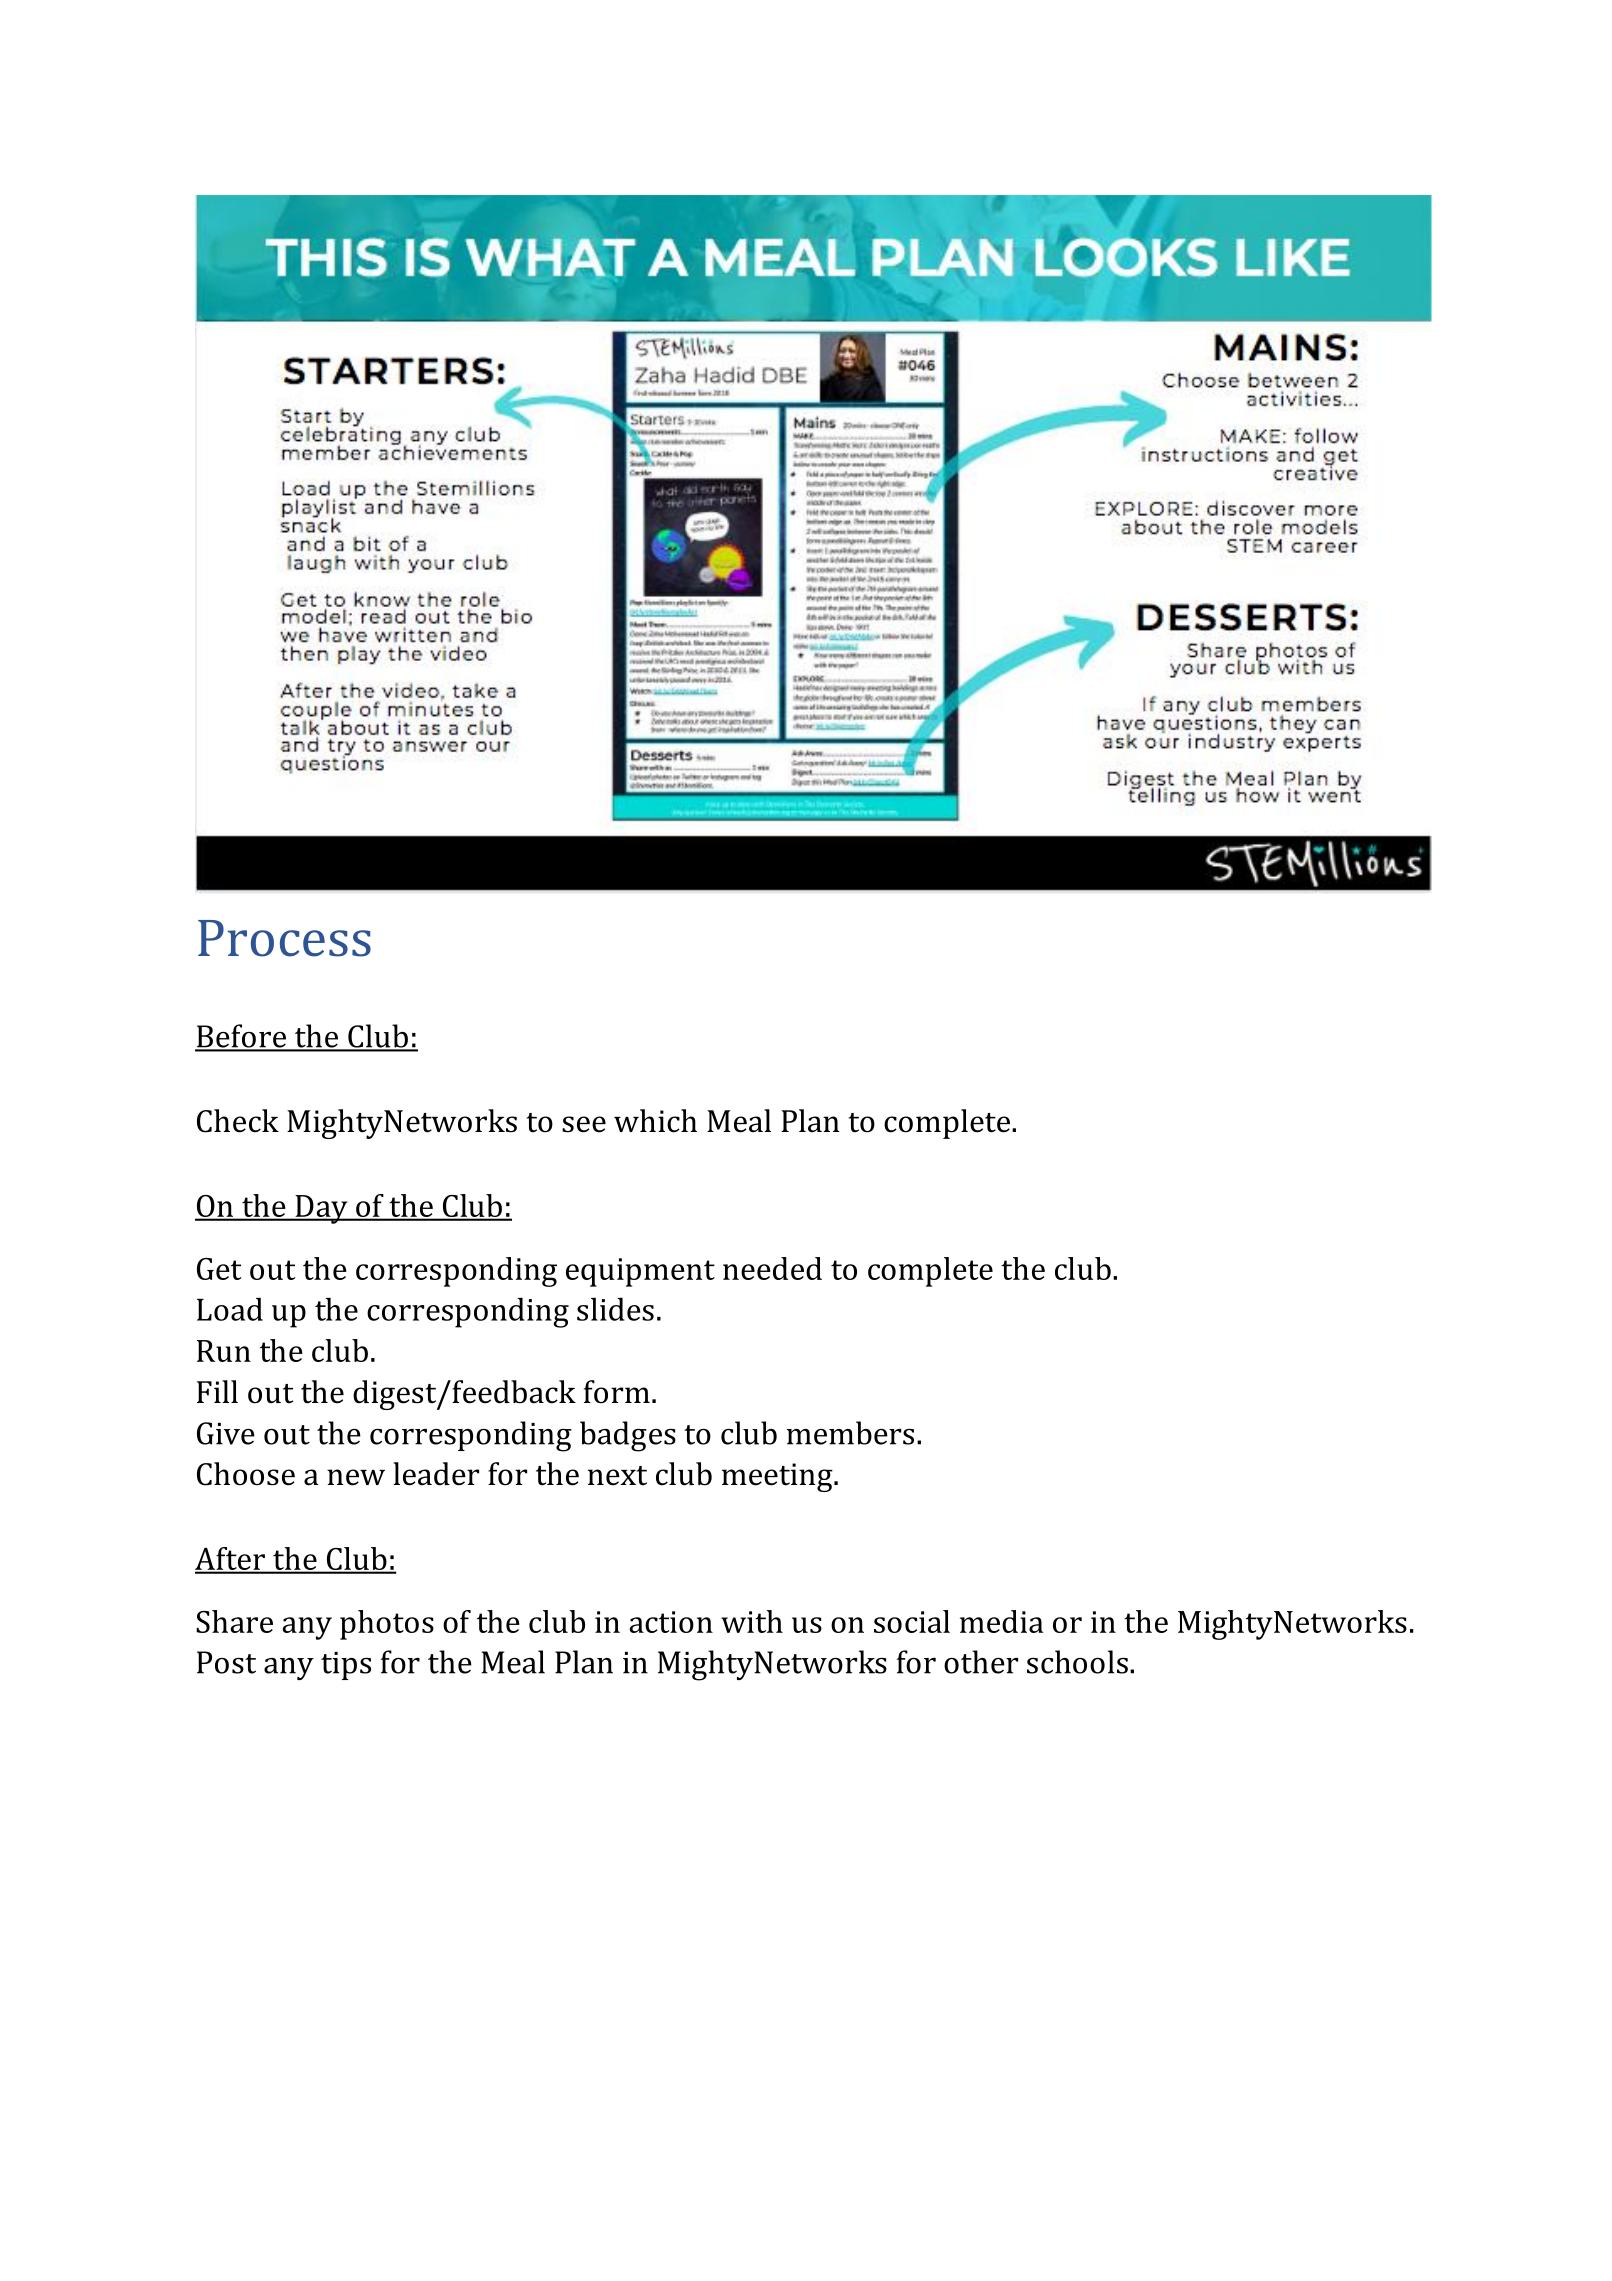 This screenshot has height=2281, width=1612. I want to click on members, so click(850, 1433).
